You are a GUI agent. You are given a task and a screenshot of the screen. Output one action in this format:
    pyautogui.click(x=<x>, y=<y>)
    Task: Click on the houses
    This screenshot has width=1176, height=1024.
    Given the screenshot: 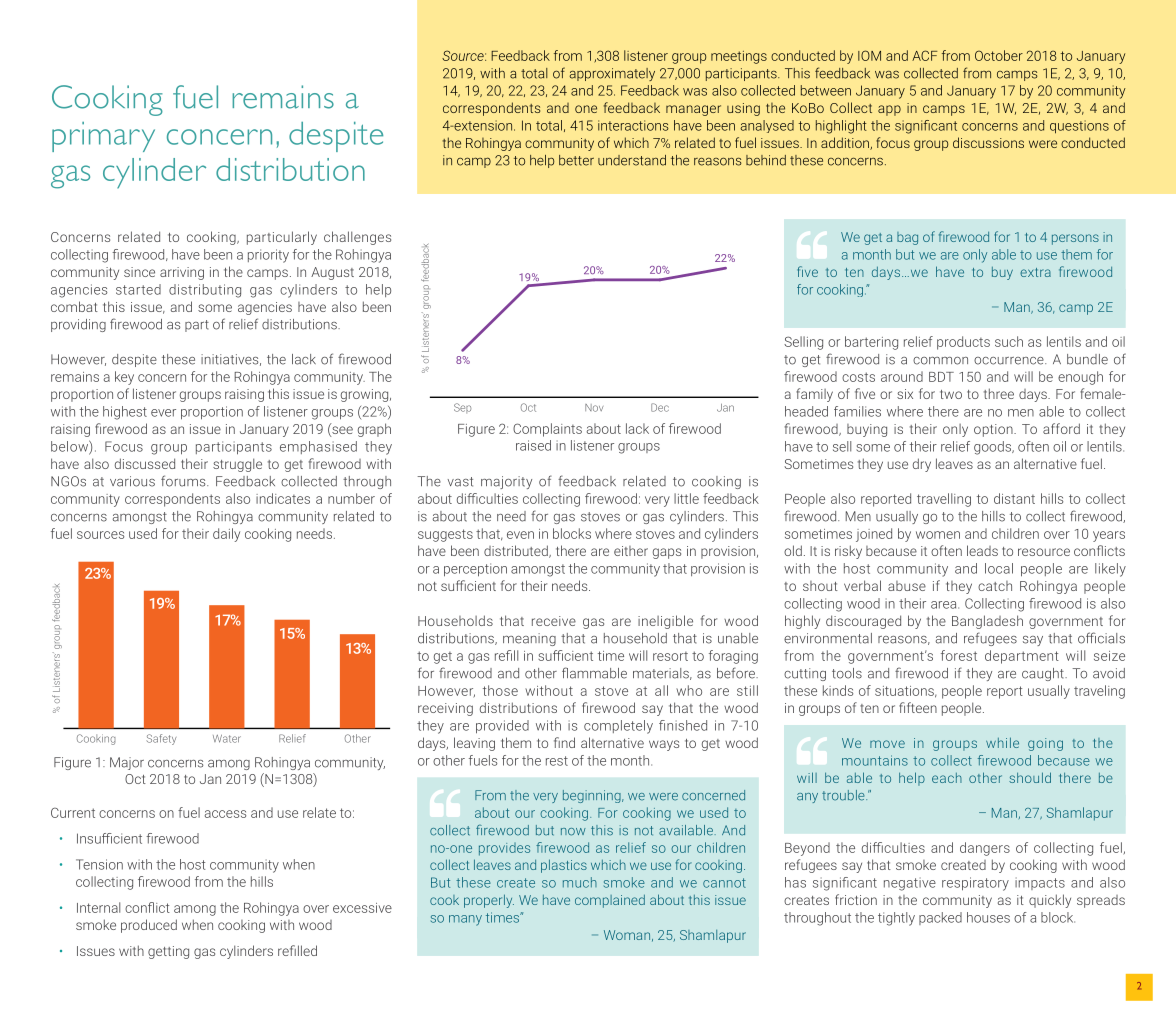 What is the action you would take?
    pyautogui.click(x=988, y=917)
